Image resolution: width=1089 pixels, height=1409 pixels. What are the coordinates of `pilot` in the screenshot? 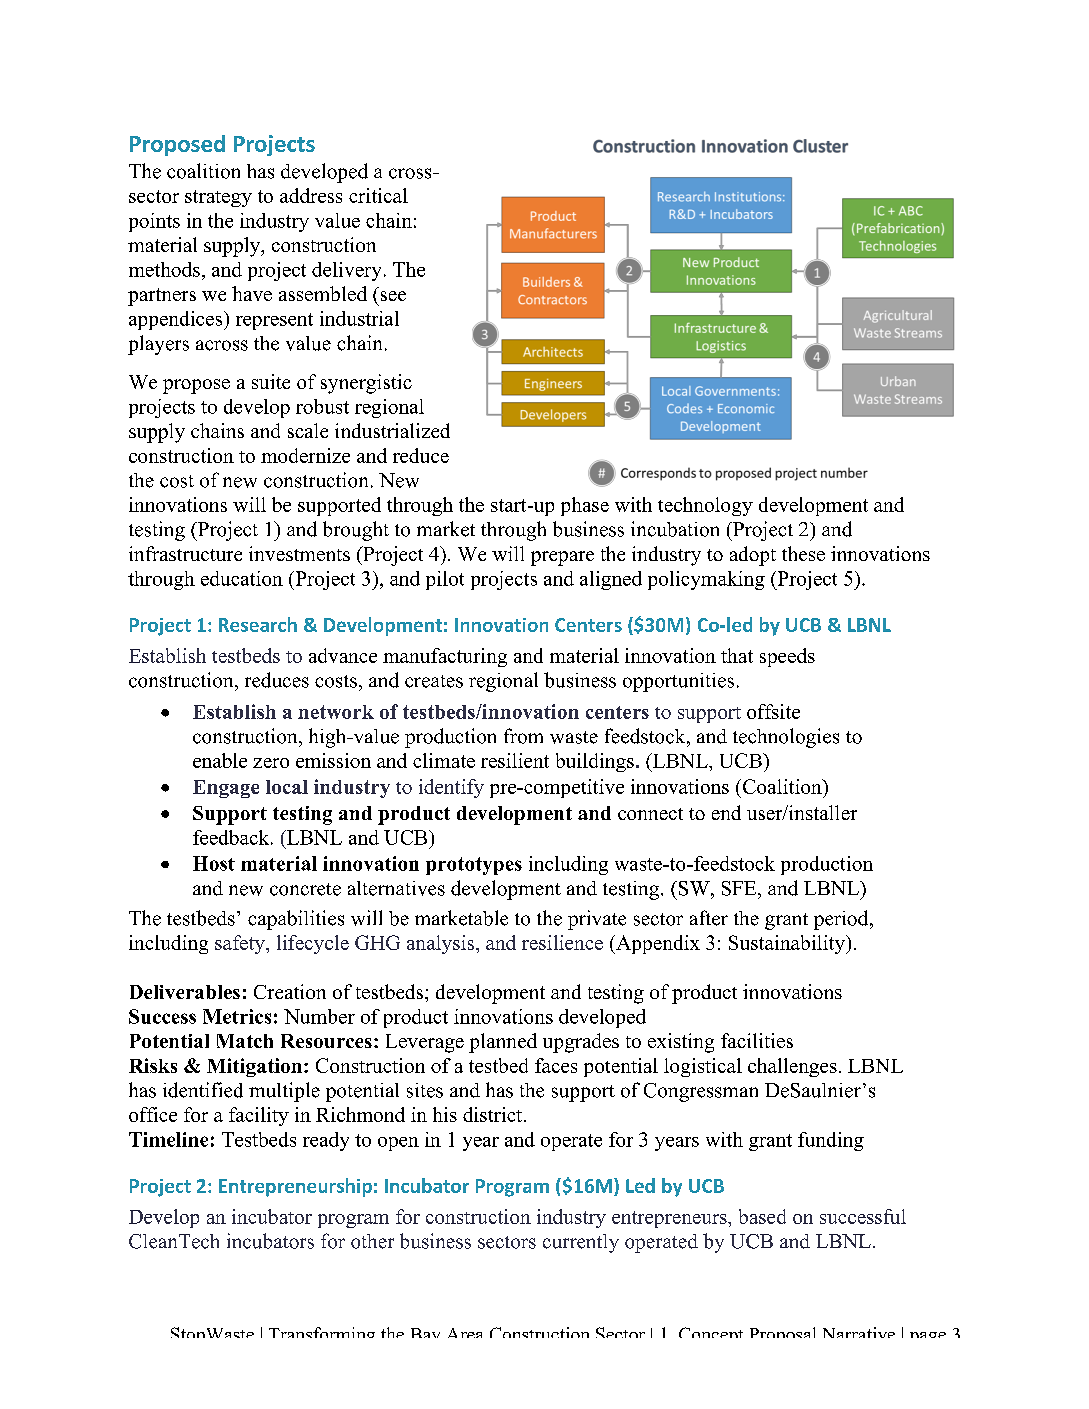 It's located at (445, 580).
